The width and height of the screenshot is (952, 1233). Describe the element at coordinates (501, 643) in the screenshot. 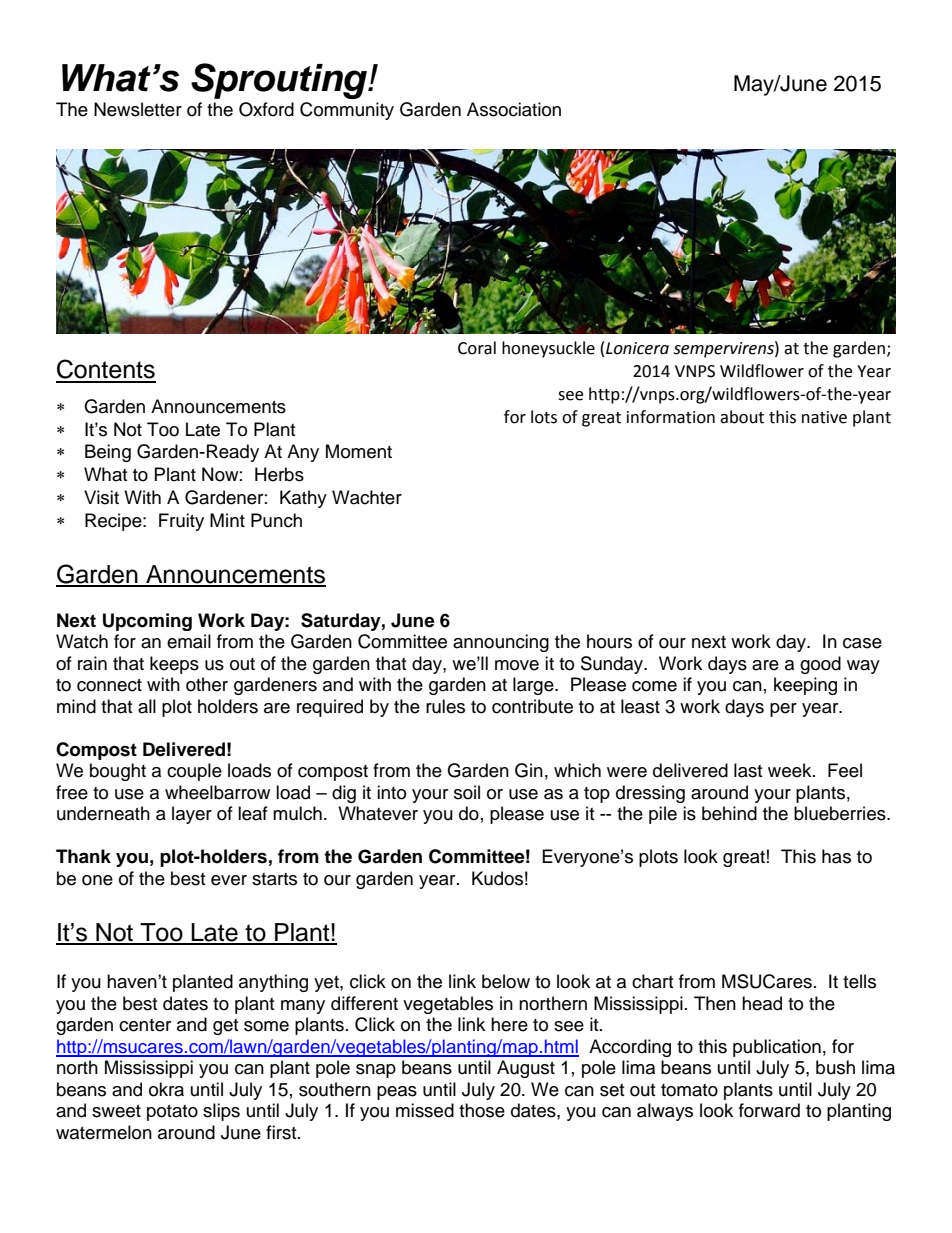

I see `announcing` at that location.
